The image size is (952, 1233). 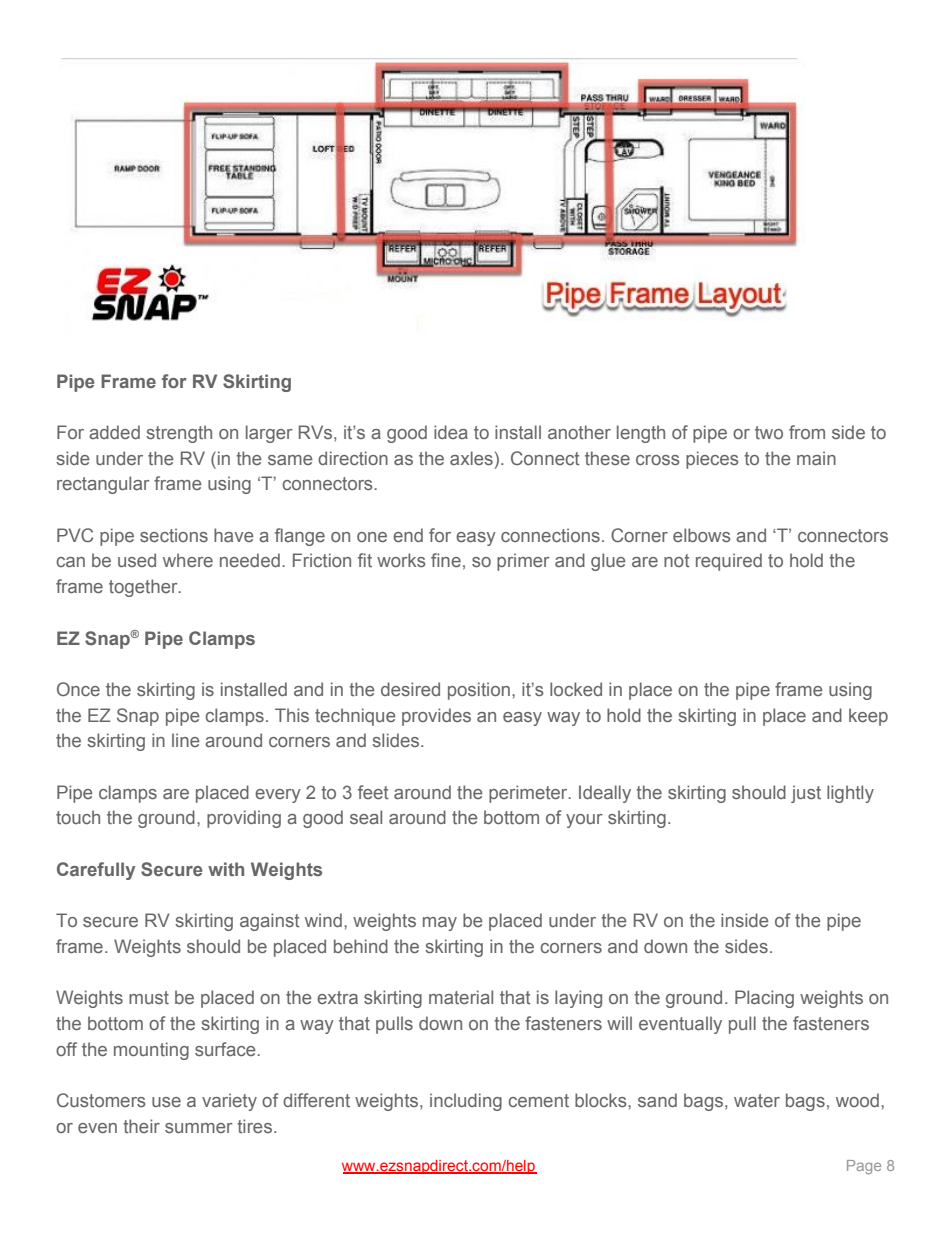 What do you see at coordinates (244, 819) in the image?
I see `providing` at bounding box center [244, 819].
